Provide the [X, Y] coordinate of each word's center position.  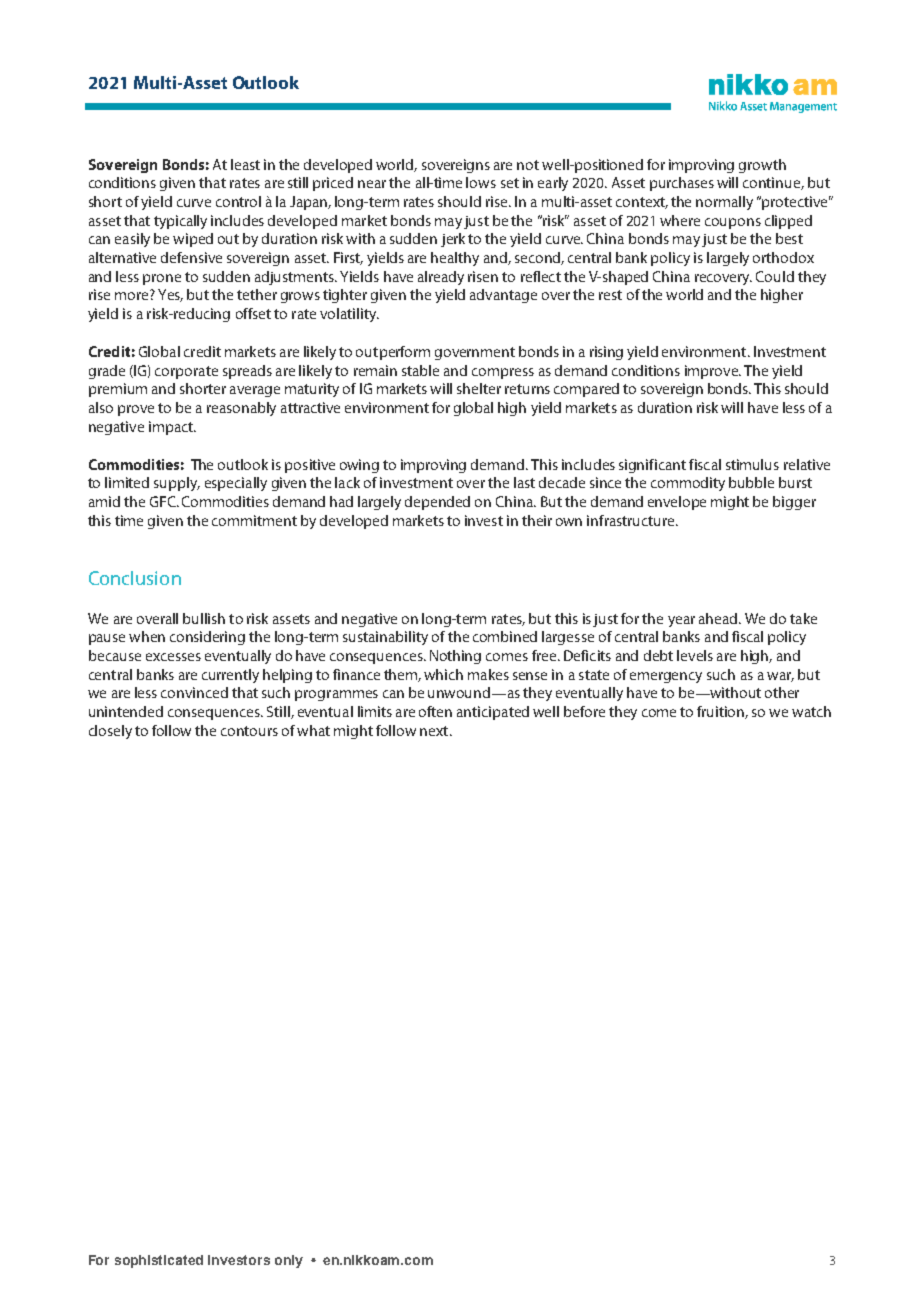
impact [172, 428]
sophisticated [159, 1261]
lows [481, 182]
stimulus [752, 464]
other [782, 692]
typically [180, 222]
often [435, 711]
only [289, 1261]
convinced [194, 692]
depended [437, 503]
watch [811, 711]
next [435, 731]
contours [249, 731]
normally [724, 203]
